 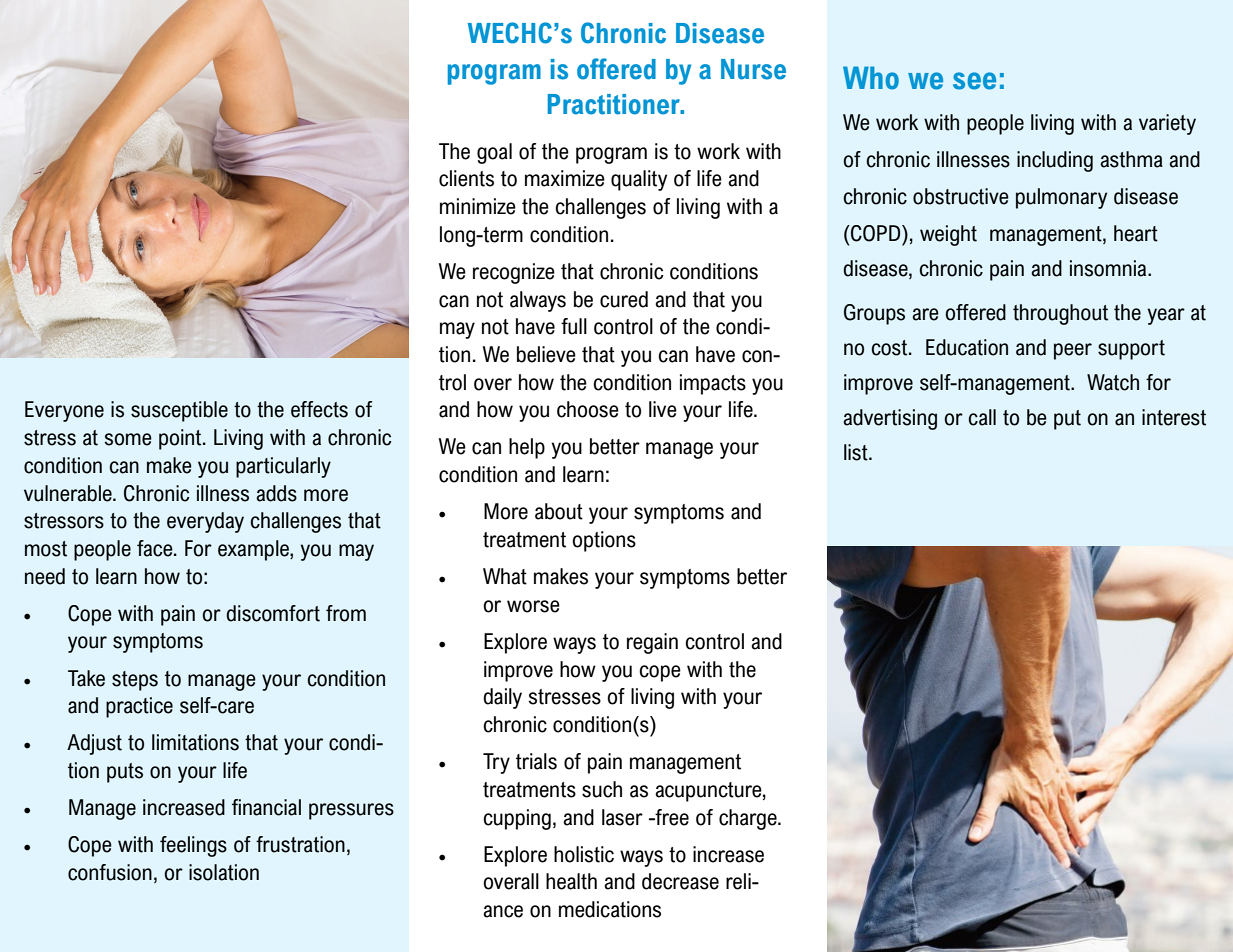 I want to click on call, so click(x=982, y=417).
